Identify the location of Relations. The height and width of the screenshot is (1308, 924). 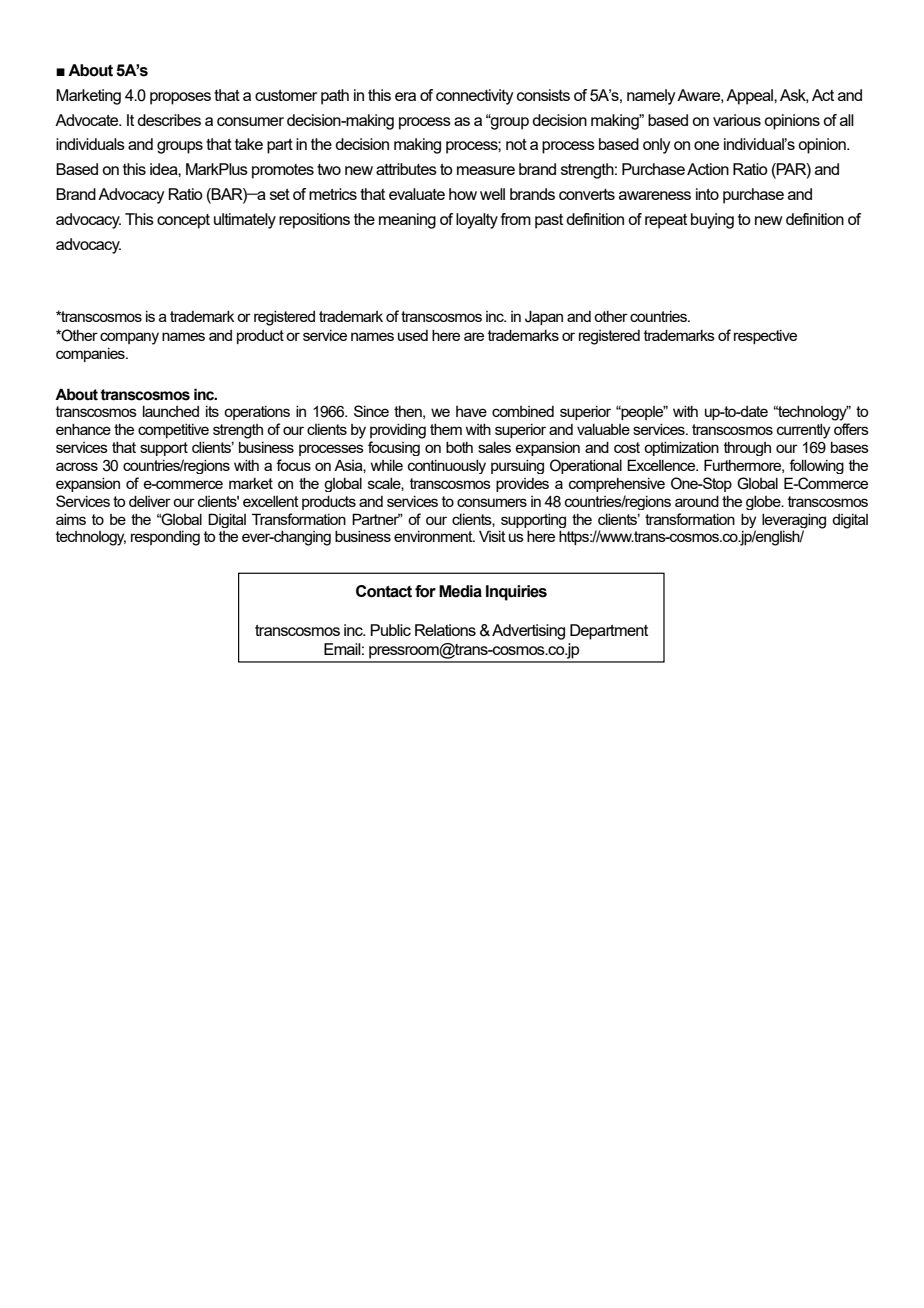
(445, 630).
